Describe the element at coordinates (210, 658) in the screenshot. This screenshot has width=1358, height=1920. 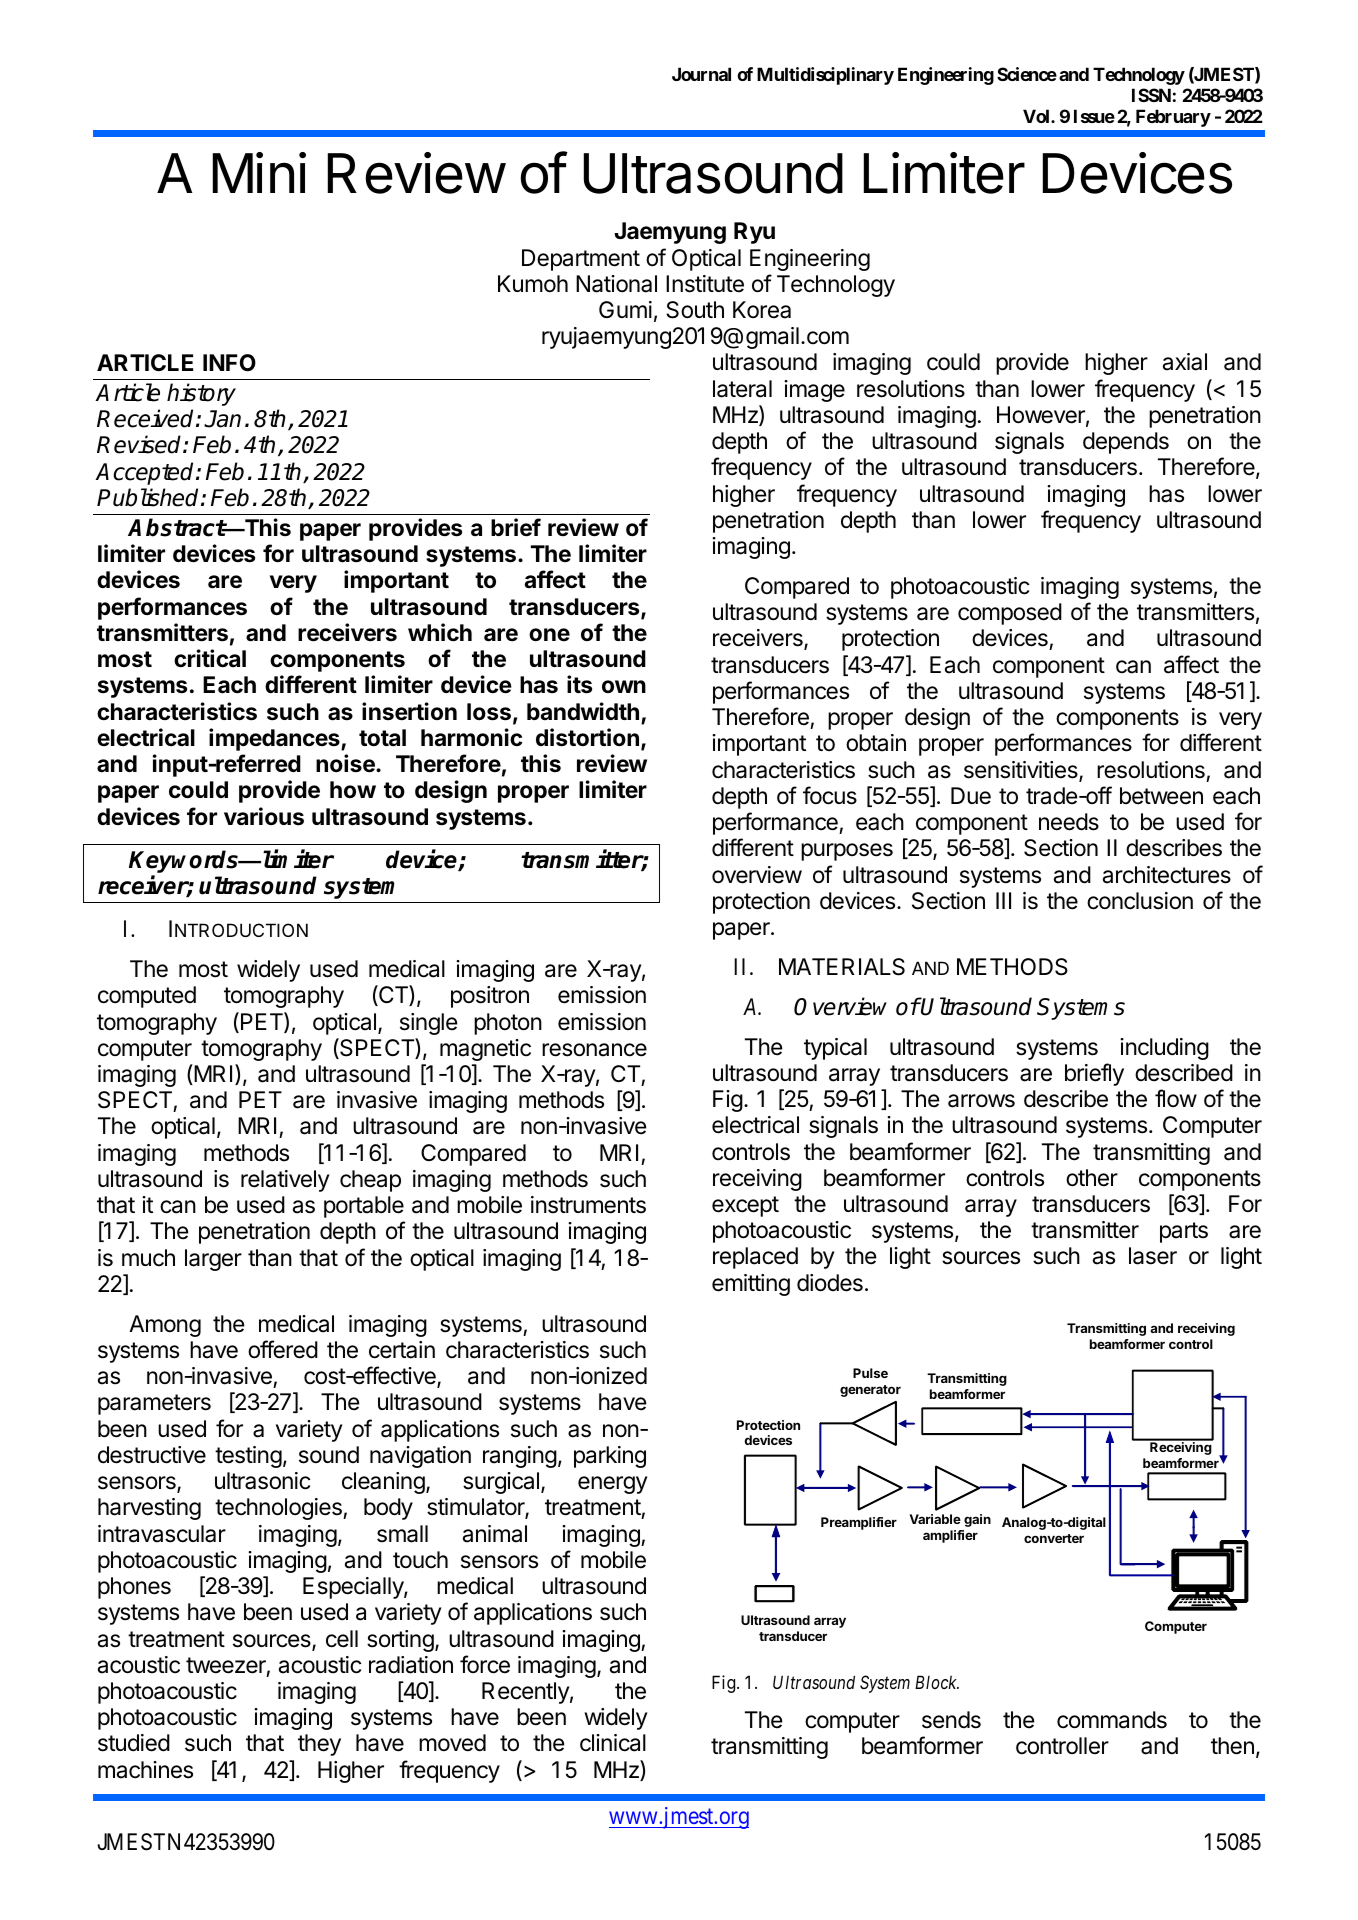
I see `critical` at that location.
